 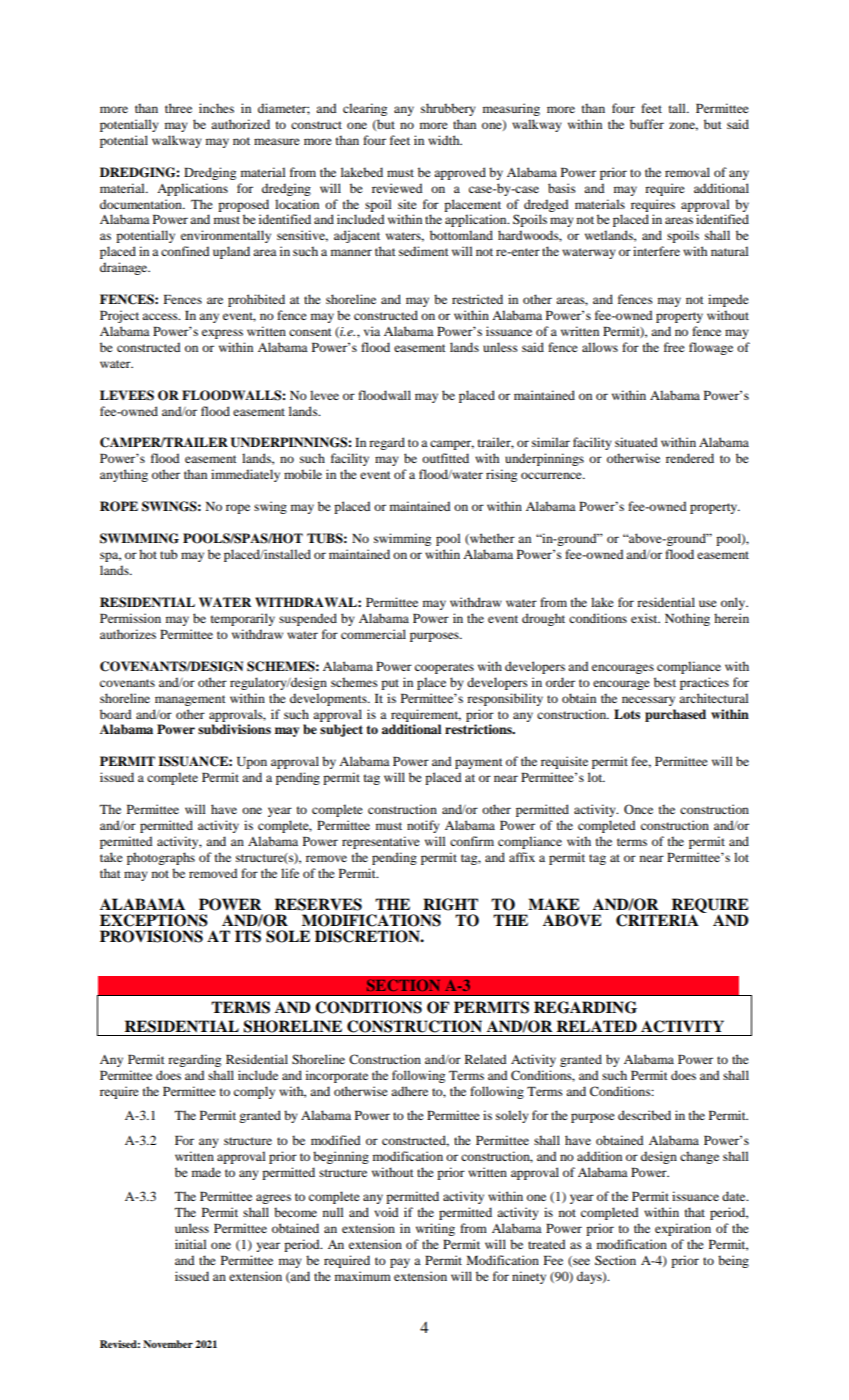 I want to click on November, so click(x=168, y=1344).
